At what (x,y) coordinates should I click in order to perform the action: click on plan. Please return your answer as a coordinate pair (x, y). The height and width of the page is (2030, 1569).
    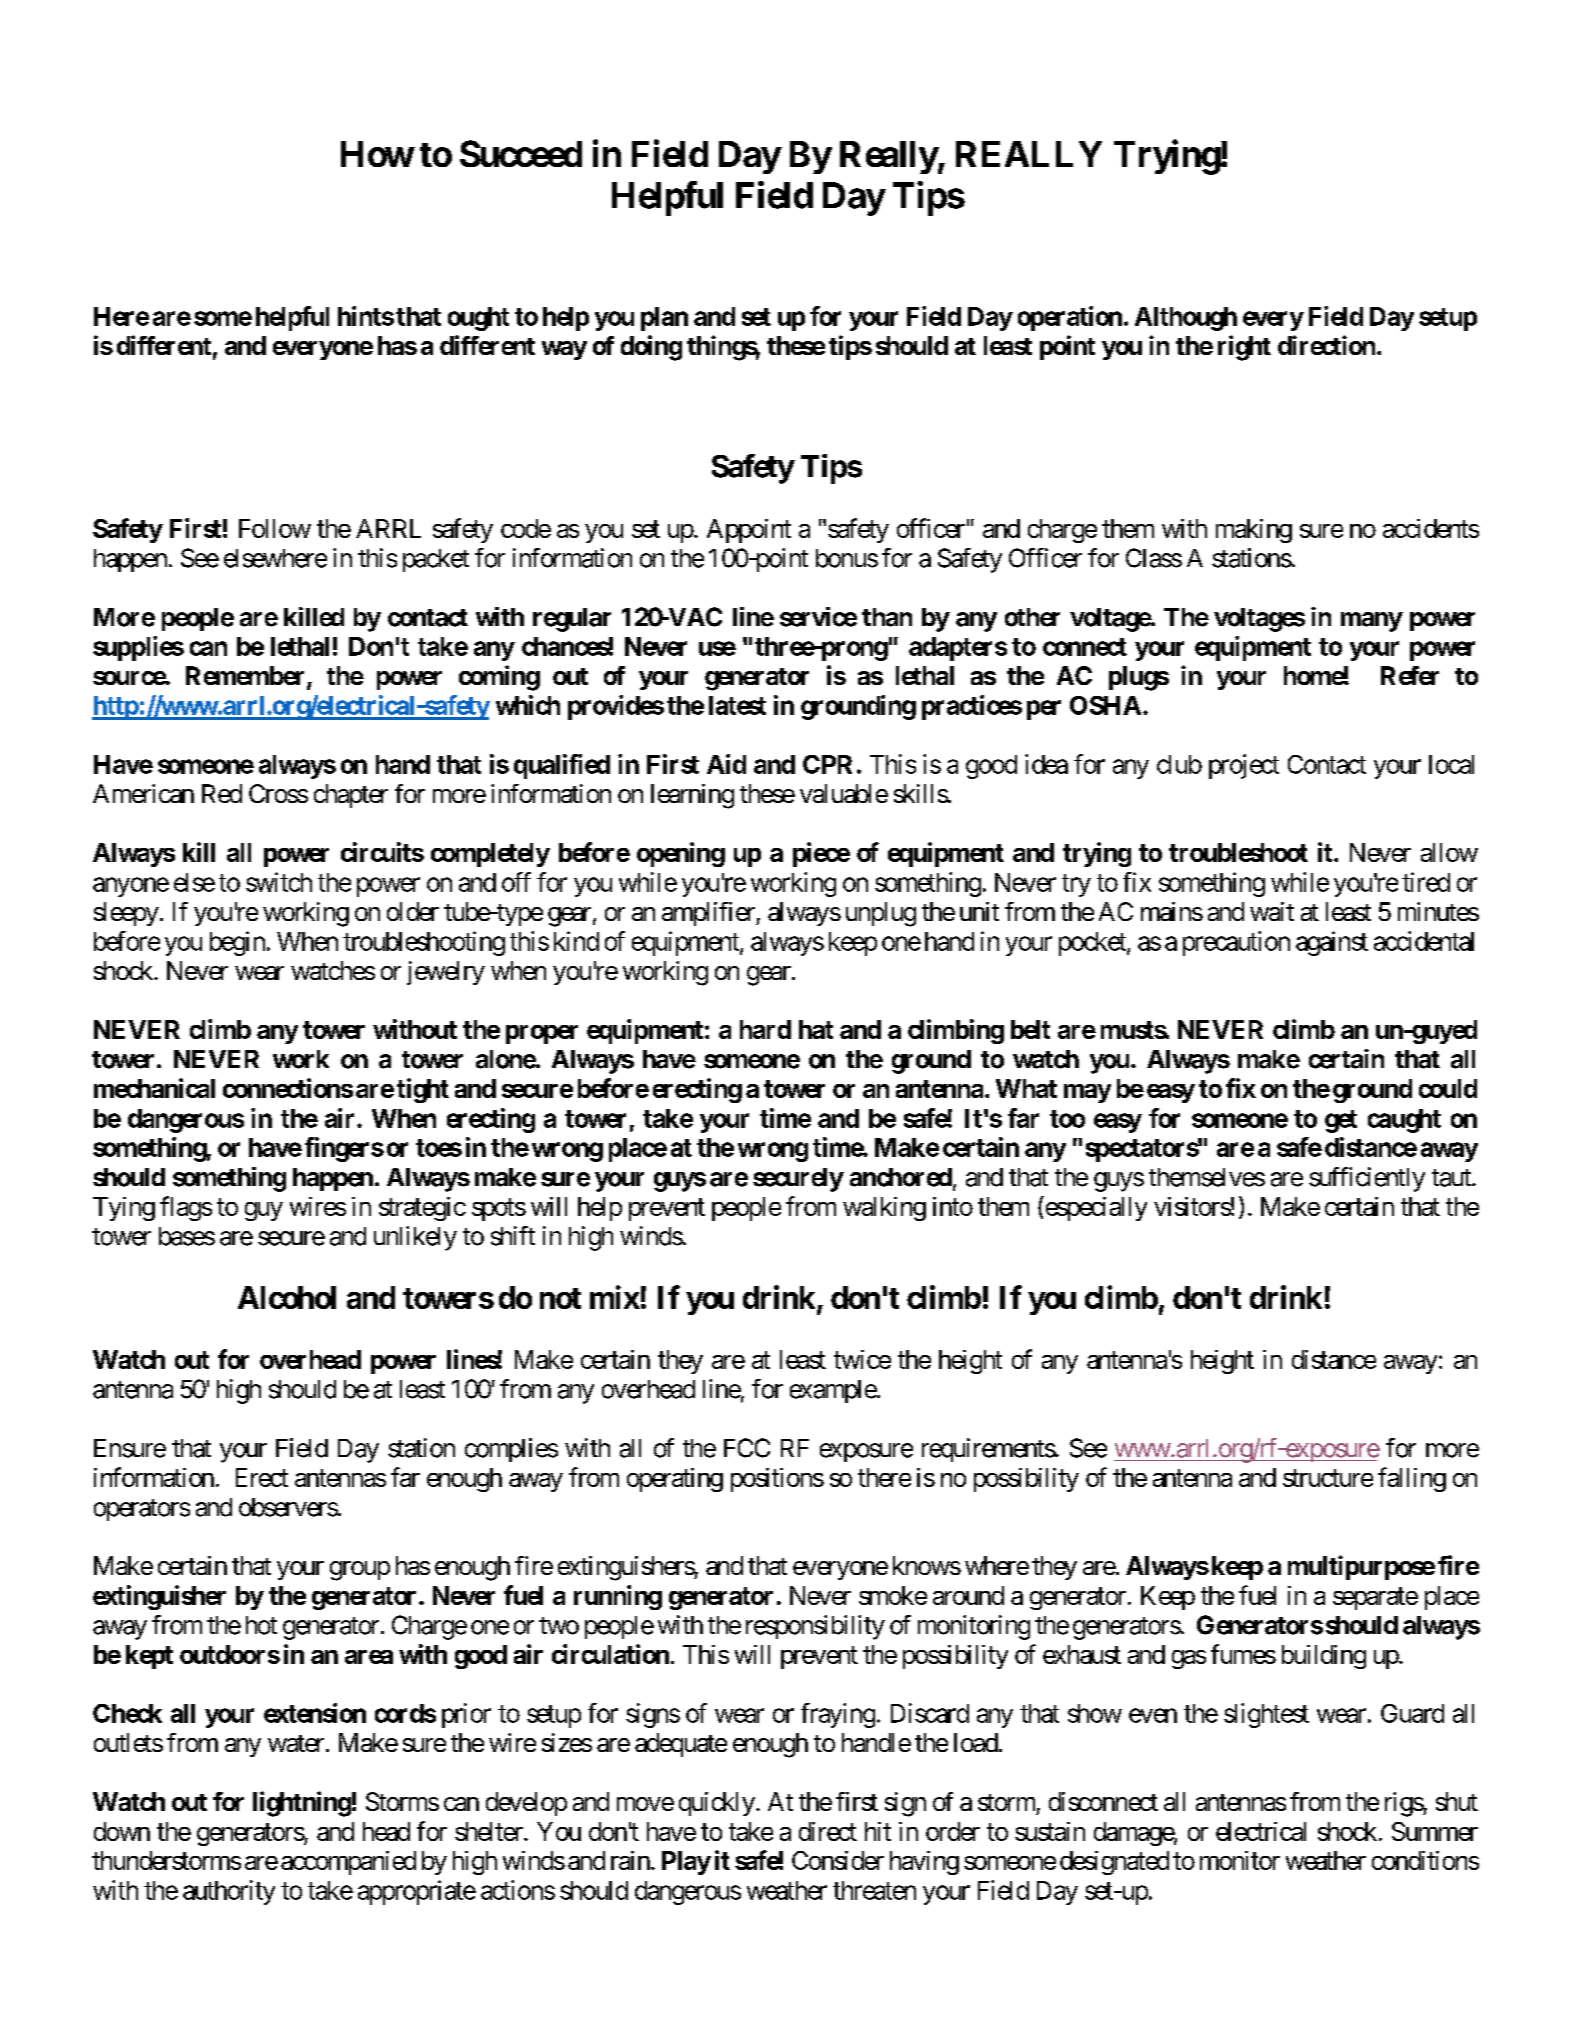
    Looking at the image, I should click on (664, 319).
